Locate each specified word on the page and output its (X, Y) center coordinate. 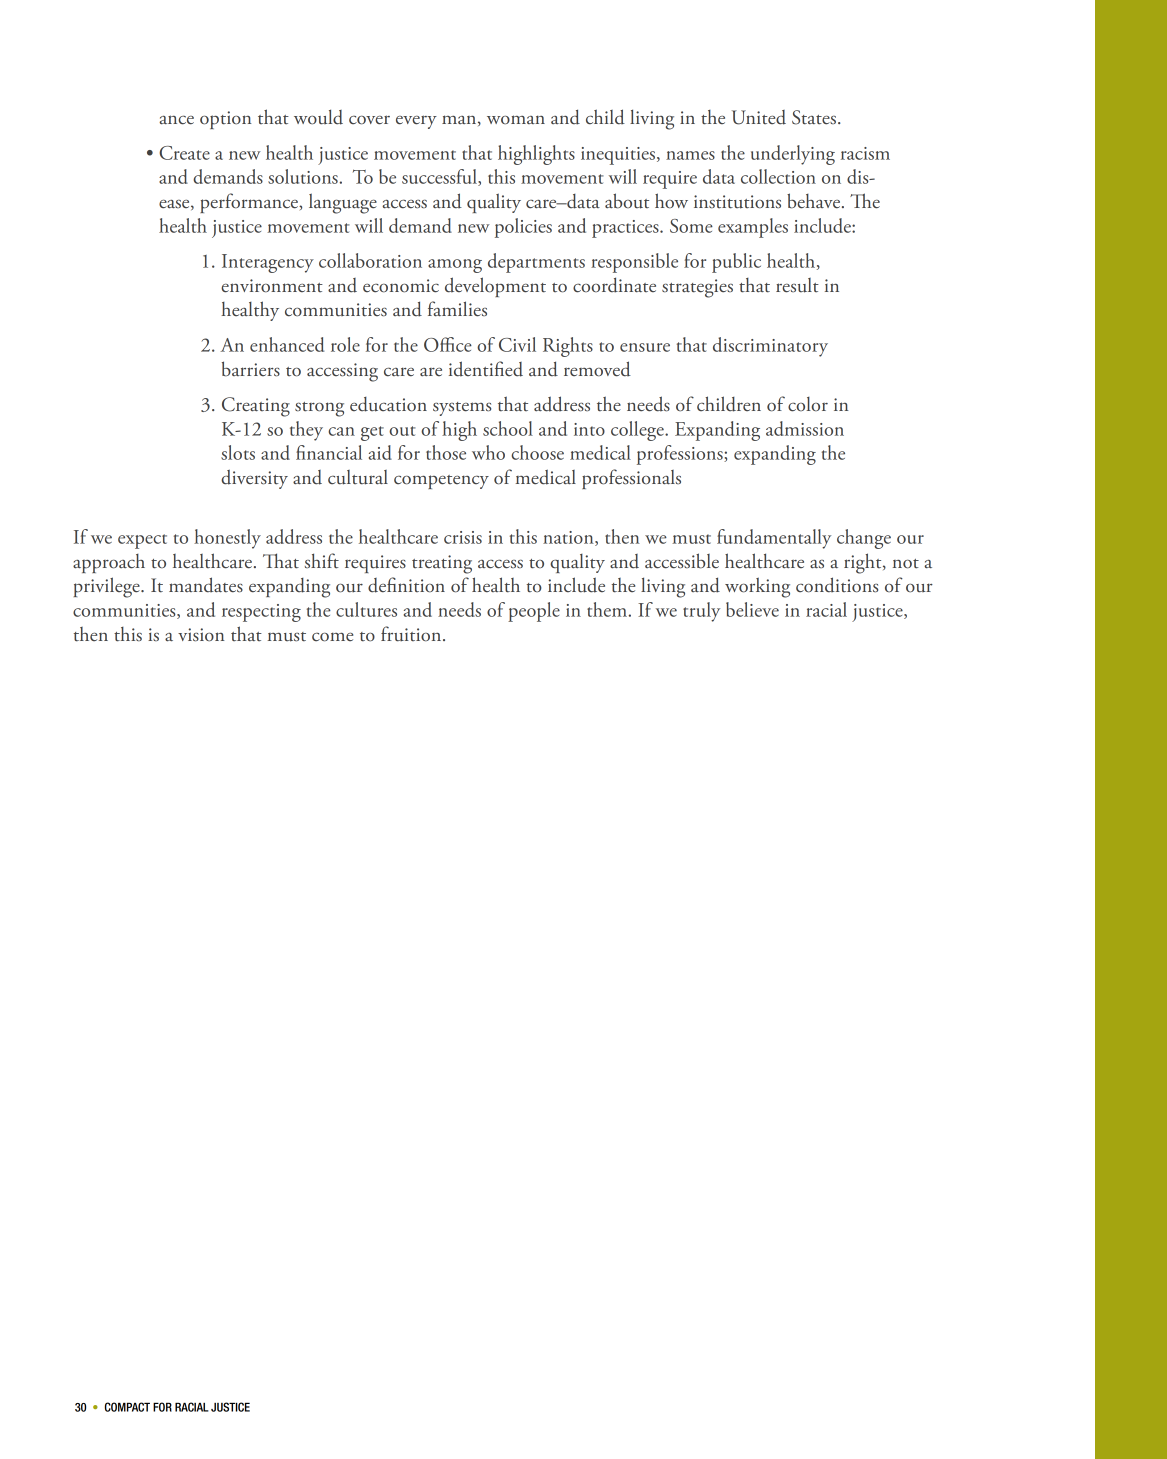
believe (752, 609)
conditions (837, 585)
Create (184, 153)
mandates (206, 585)
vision (201, 635)
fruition (412, 634)
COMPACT (127, 1407)
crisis (463, 537)
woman (516, 120)
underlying (793, 155)
